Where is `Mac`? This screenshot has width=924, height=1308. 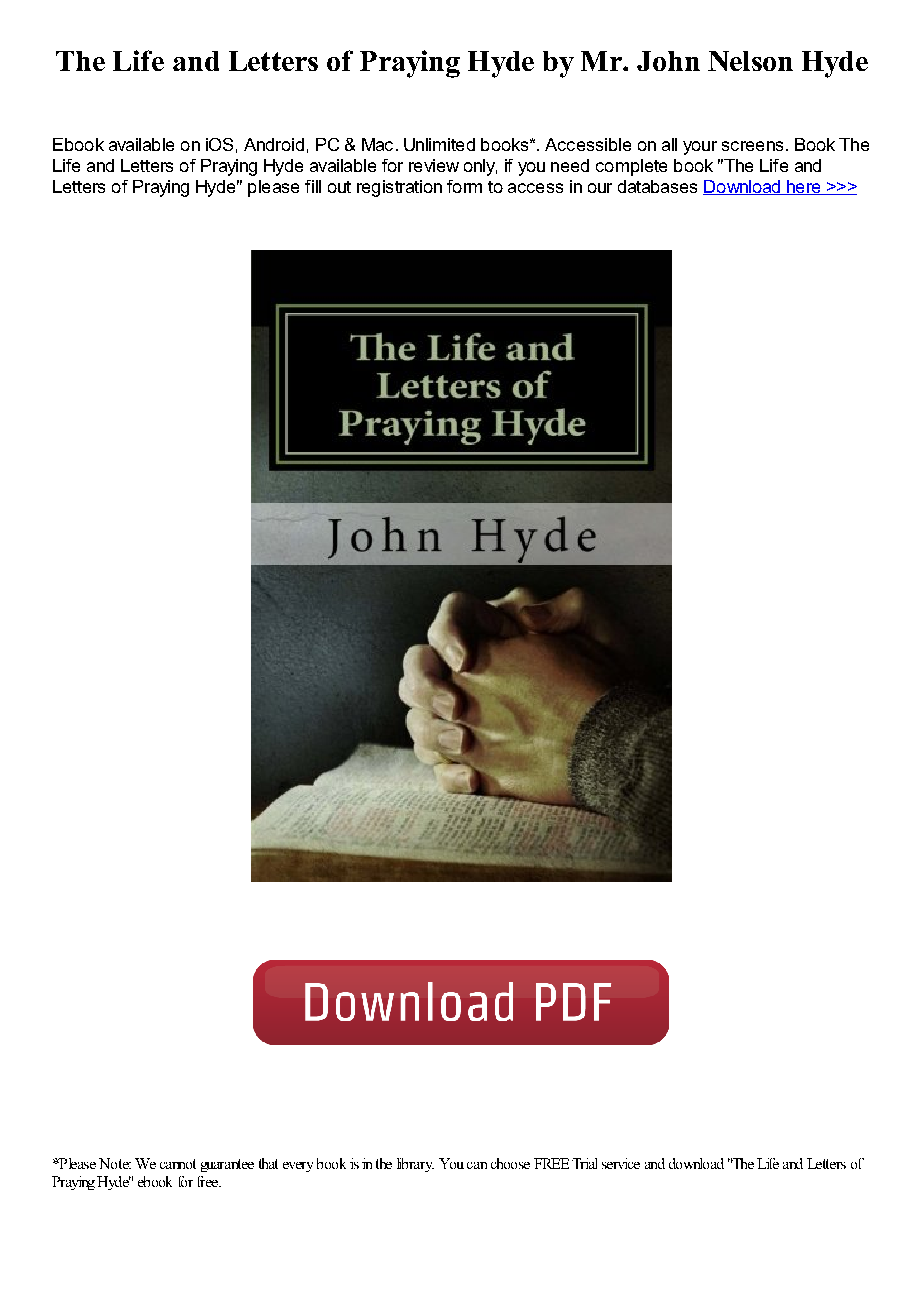
Mac is located at coordinates (377, 144).
